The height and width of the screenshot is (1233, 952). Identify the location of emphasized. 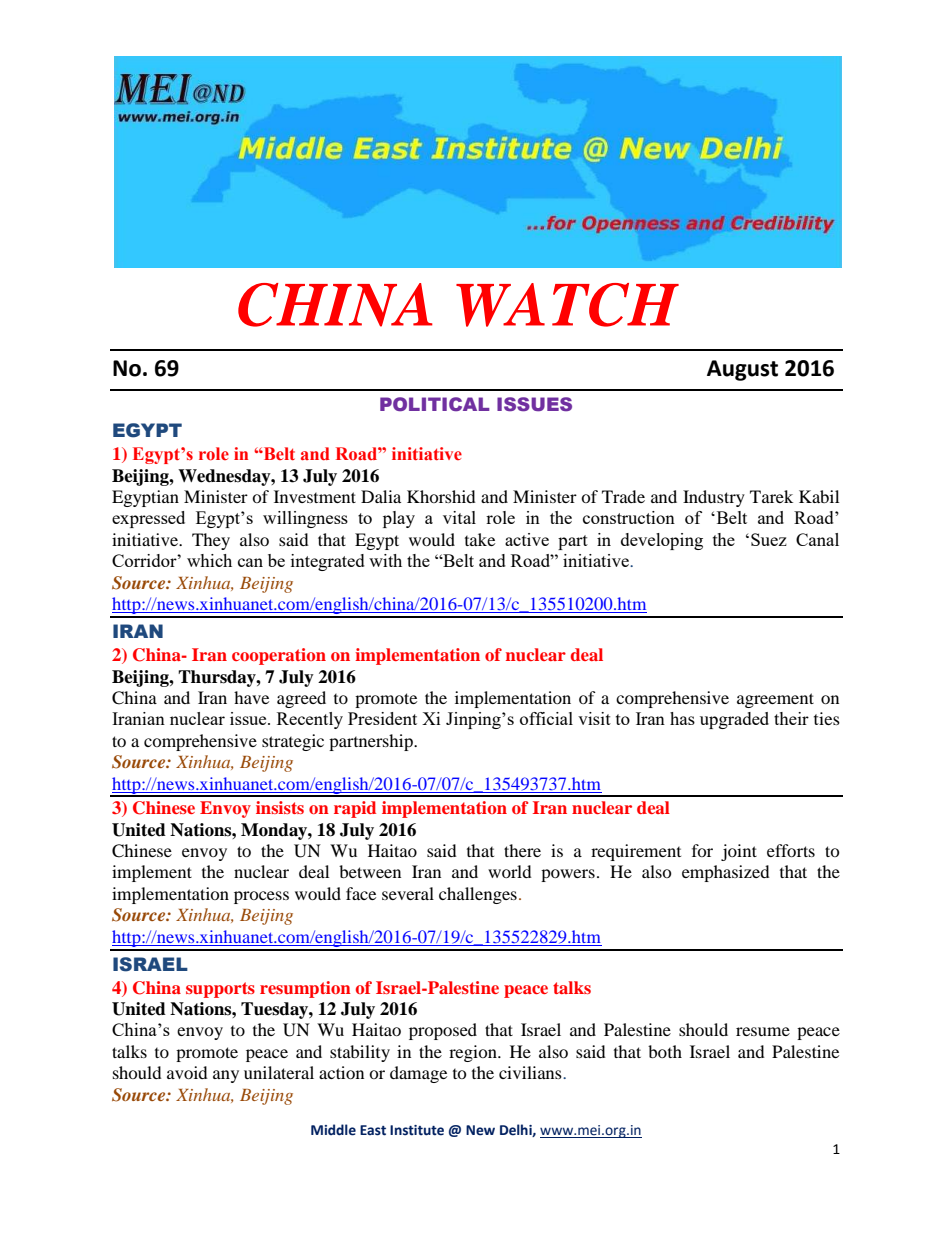
(726, 873).
